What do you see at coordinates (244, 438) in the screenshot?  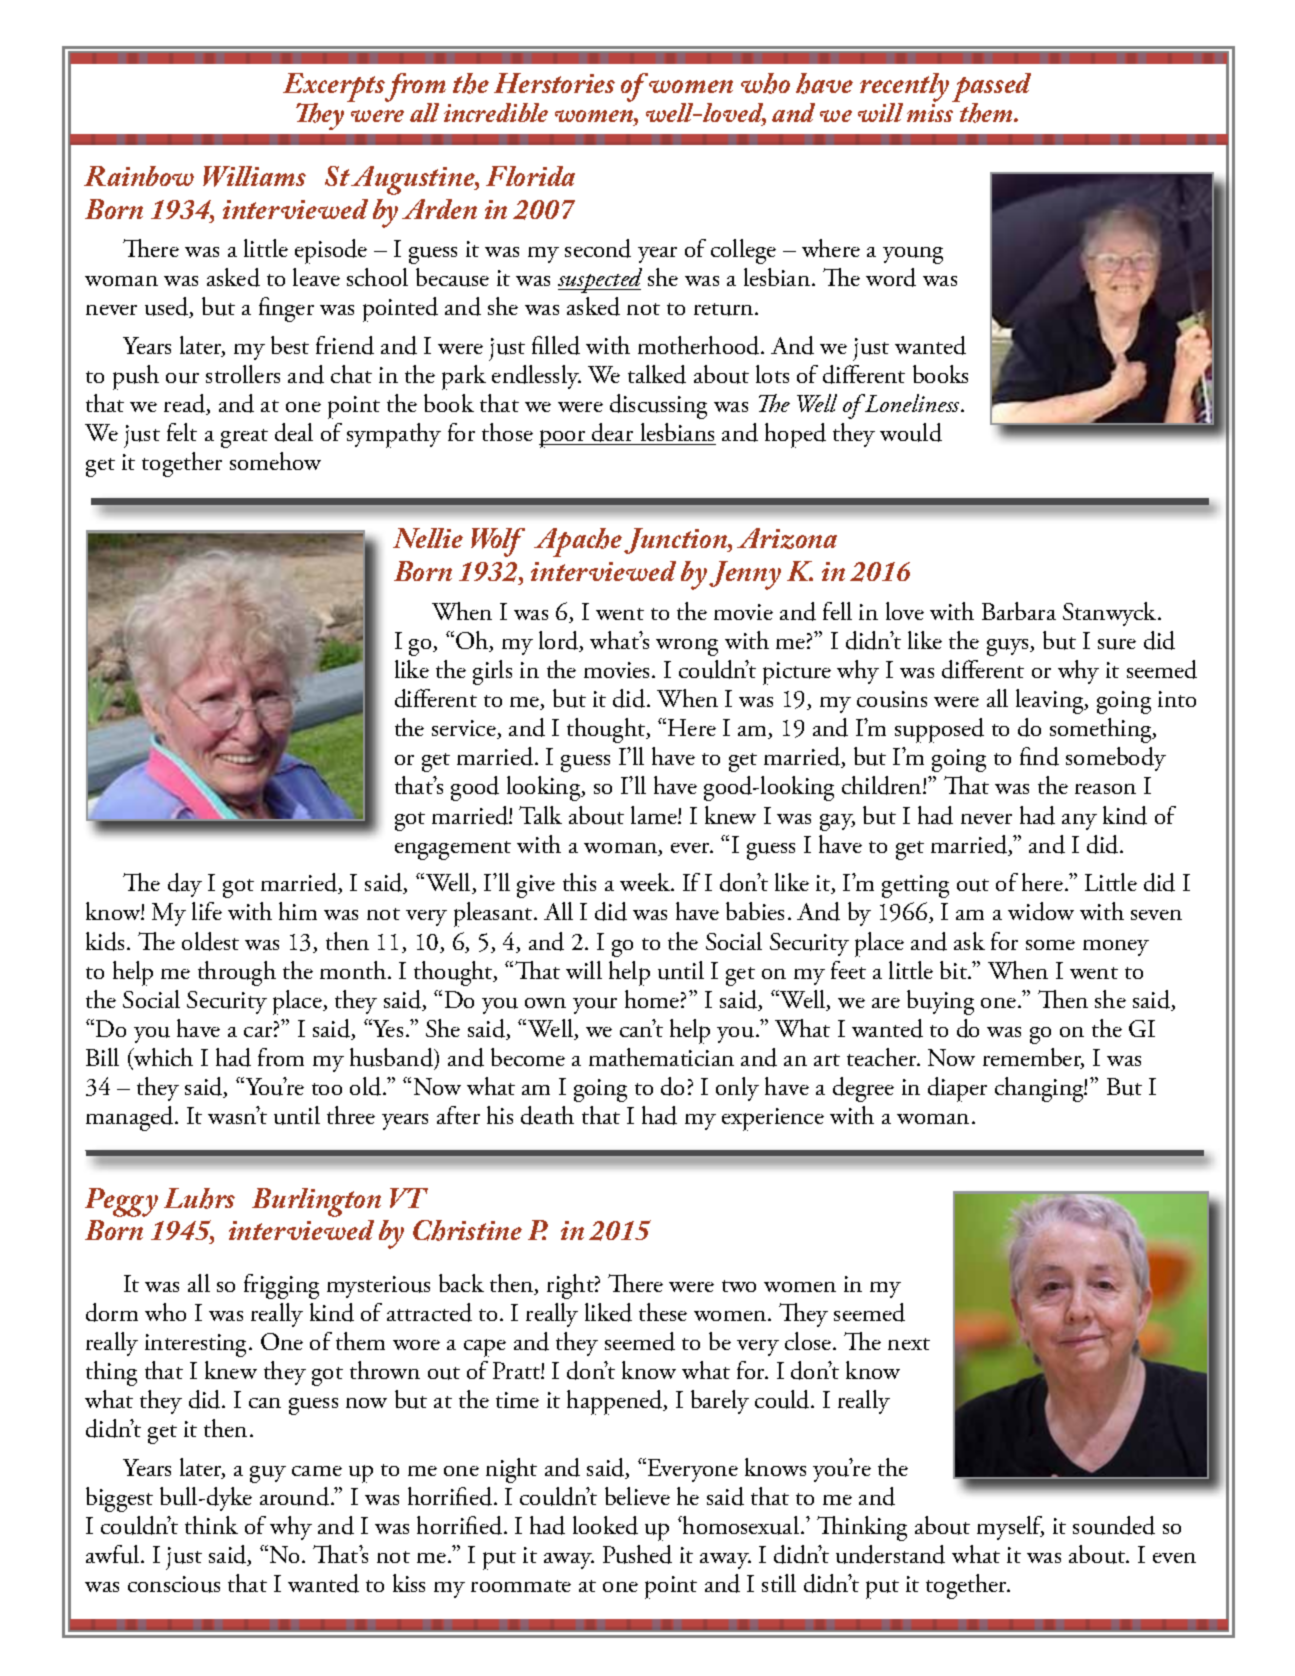 I see `great` at bounding box center [244, 438].
